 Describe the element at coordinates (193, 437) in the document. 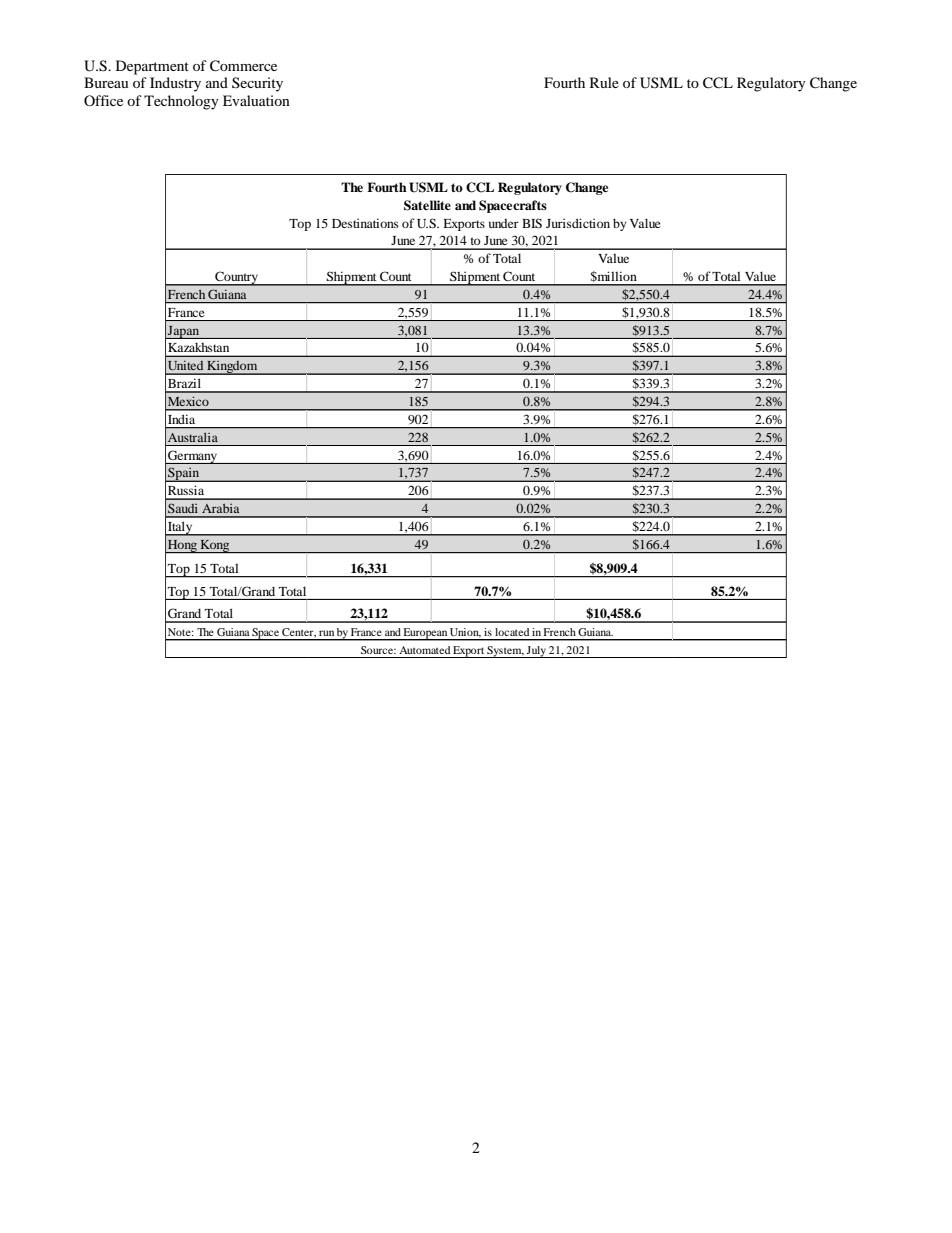

I see `Australia` at that location.
